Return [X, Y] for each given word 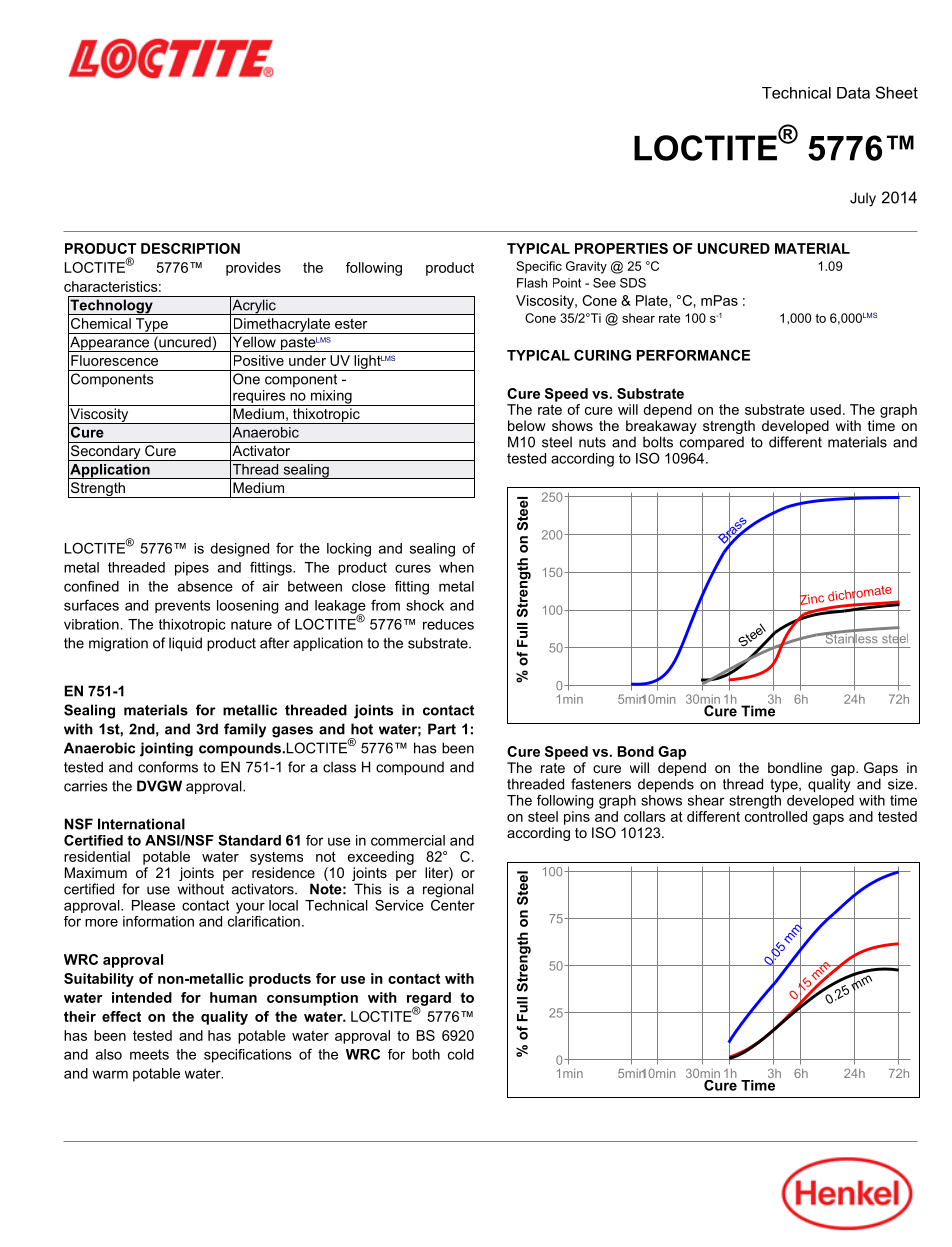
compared [712, 443]
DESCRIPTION [190, 248]
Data [853, 93]
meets [149, 1054]
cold [461, 1054]
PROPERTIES [621, 248]
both [426, 1054]
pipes [192, 569]
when [456, 567]
